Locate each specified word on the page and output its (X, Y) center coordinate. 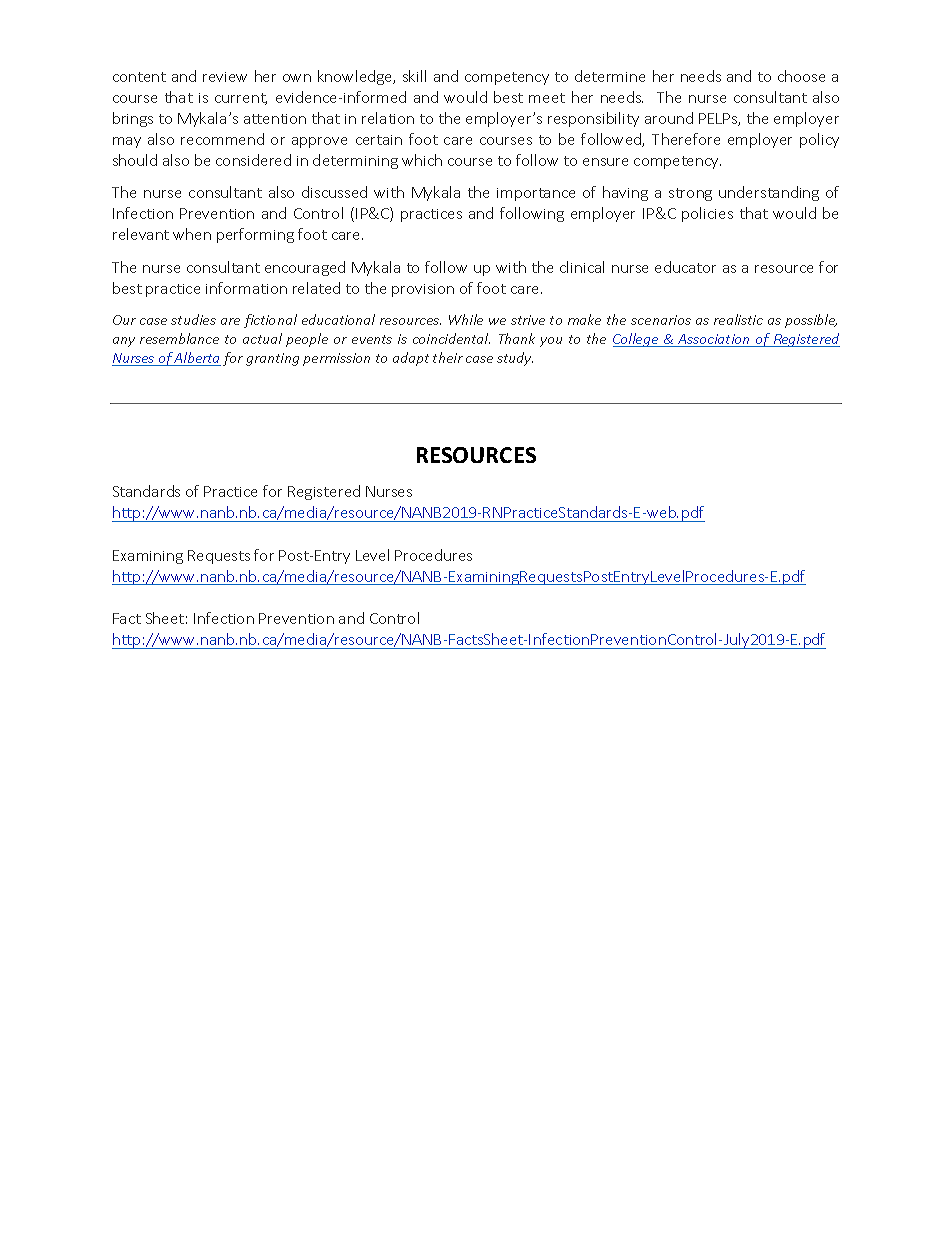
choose (801, 76)
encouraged (305, 268)
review (225, 77)
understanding (769, 193)
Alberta (197, 359)
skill (414, 76)
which (422, 160)
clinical (582, 267)
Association (714, 340)
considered (253, 160)
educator (685, 267)
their (448, 357)
